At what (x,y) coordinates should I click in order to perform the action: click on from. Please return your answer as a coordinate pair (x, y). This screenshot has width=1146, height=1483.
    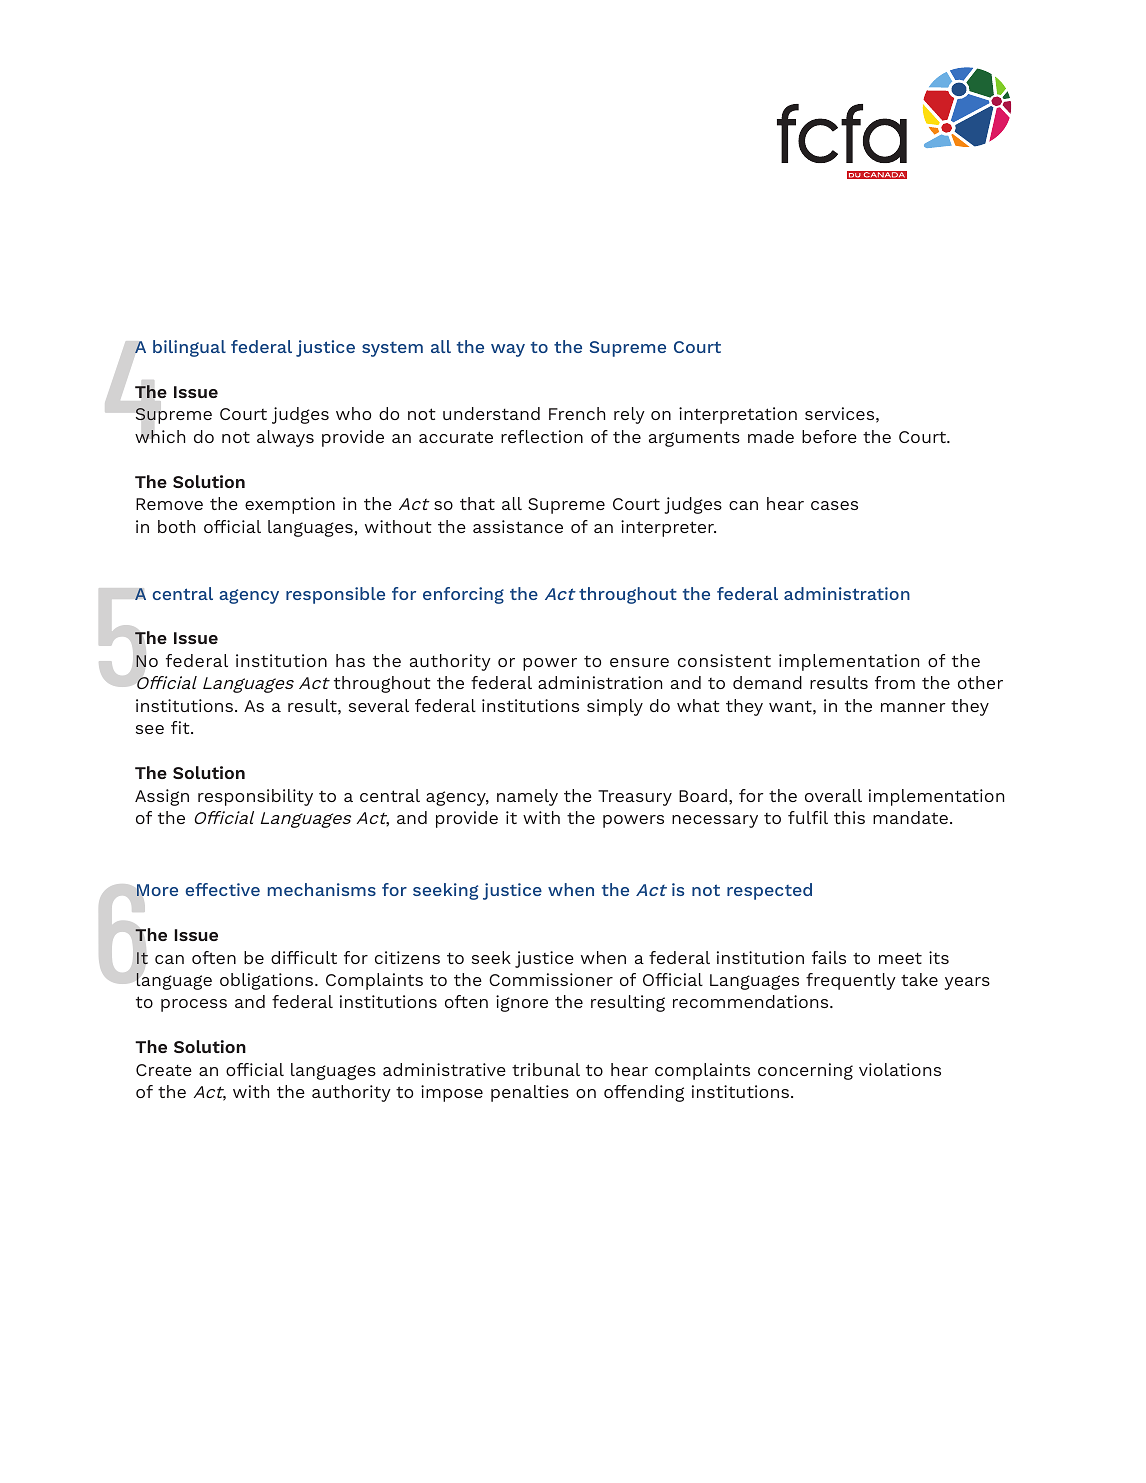
    Looking at the image, I should click on (895, 682).
